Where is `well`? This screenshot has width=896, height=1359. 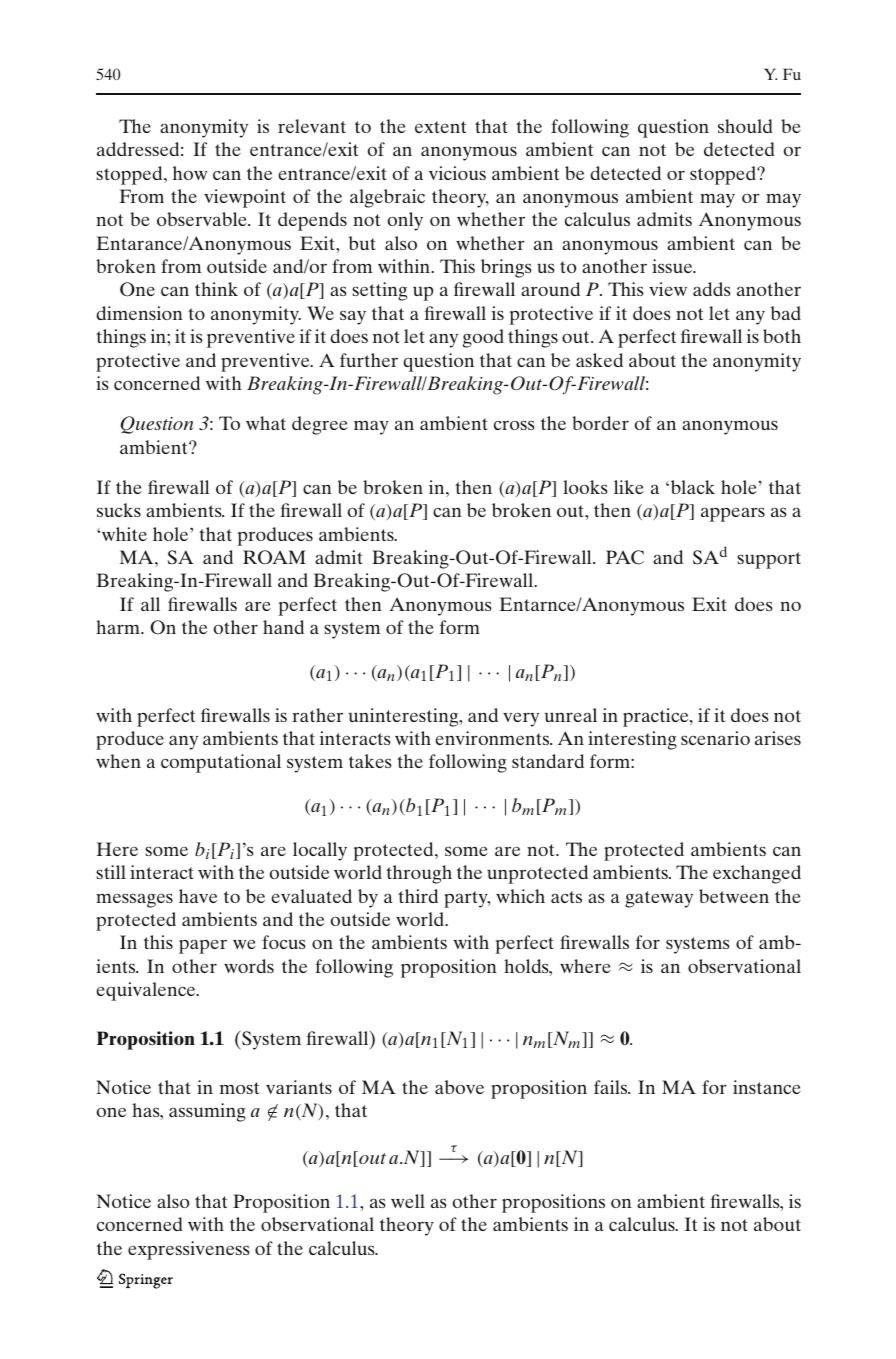
well is located at coordinates (408, 1201).
